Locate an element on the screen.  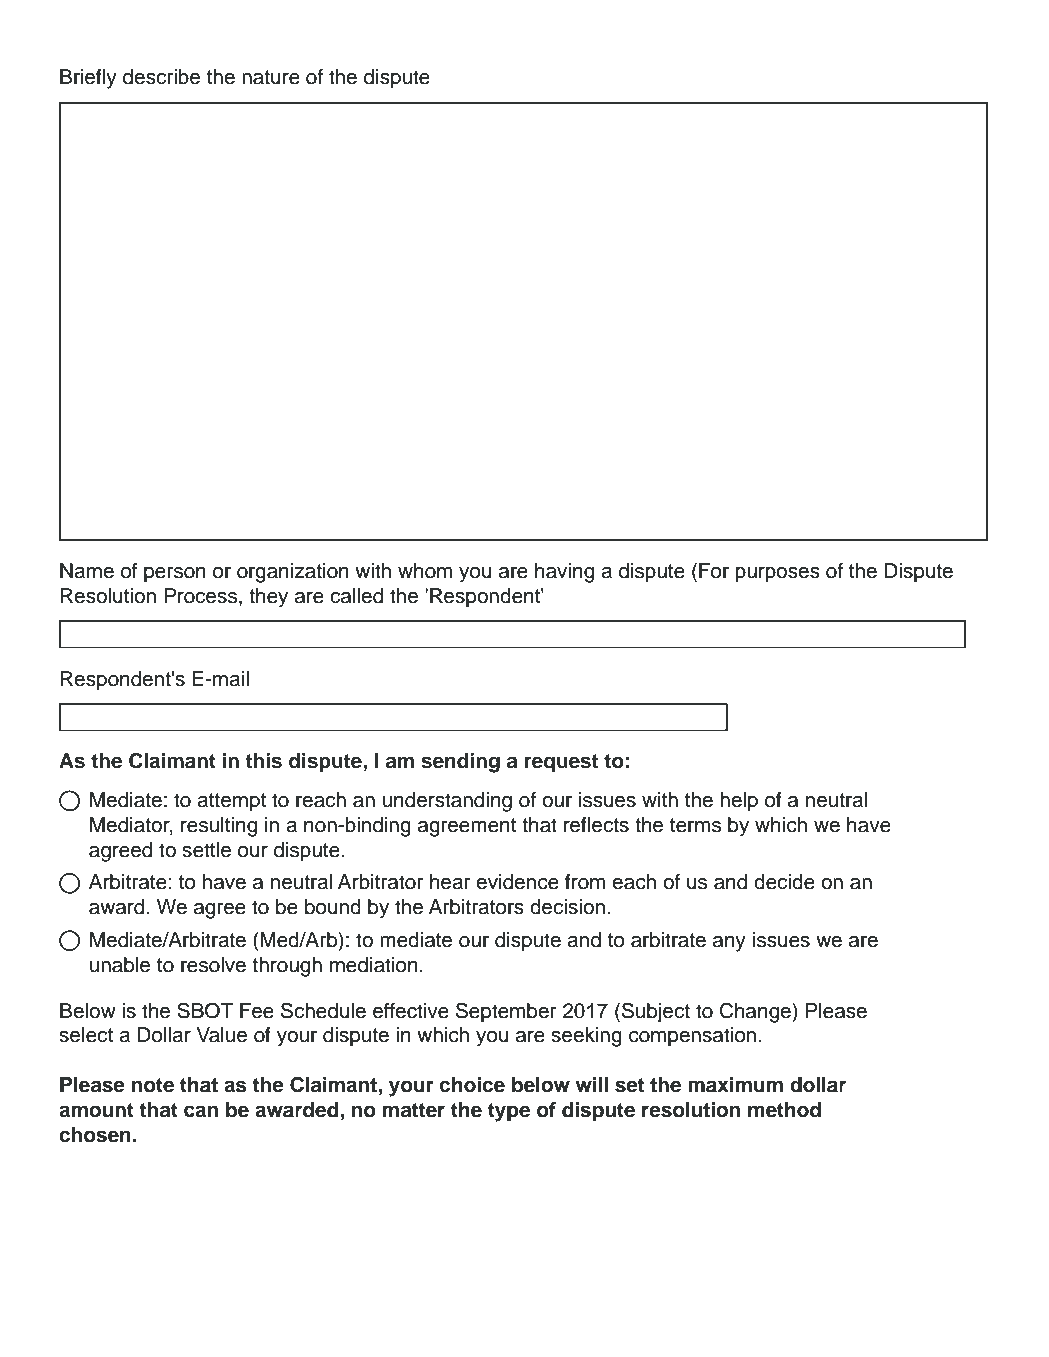
sending is located at coordinates (460, 763).
